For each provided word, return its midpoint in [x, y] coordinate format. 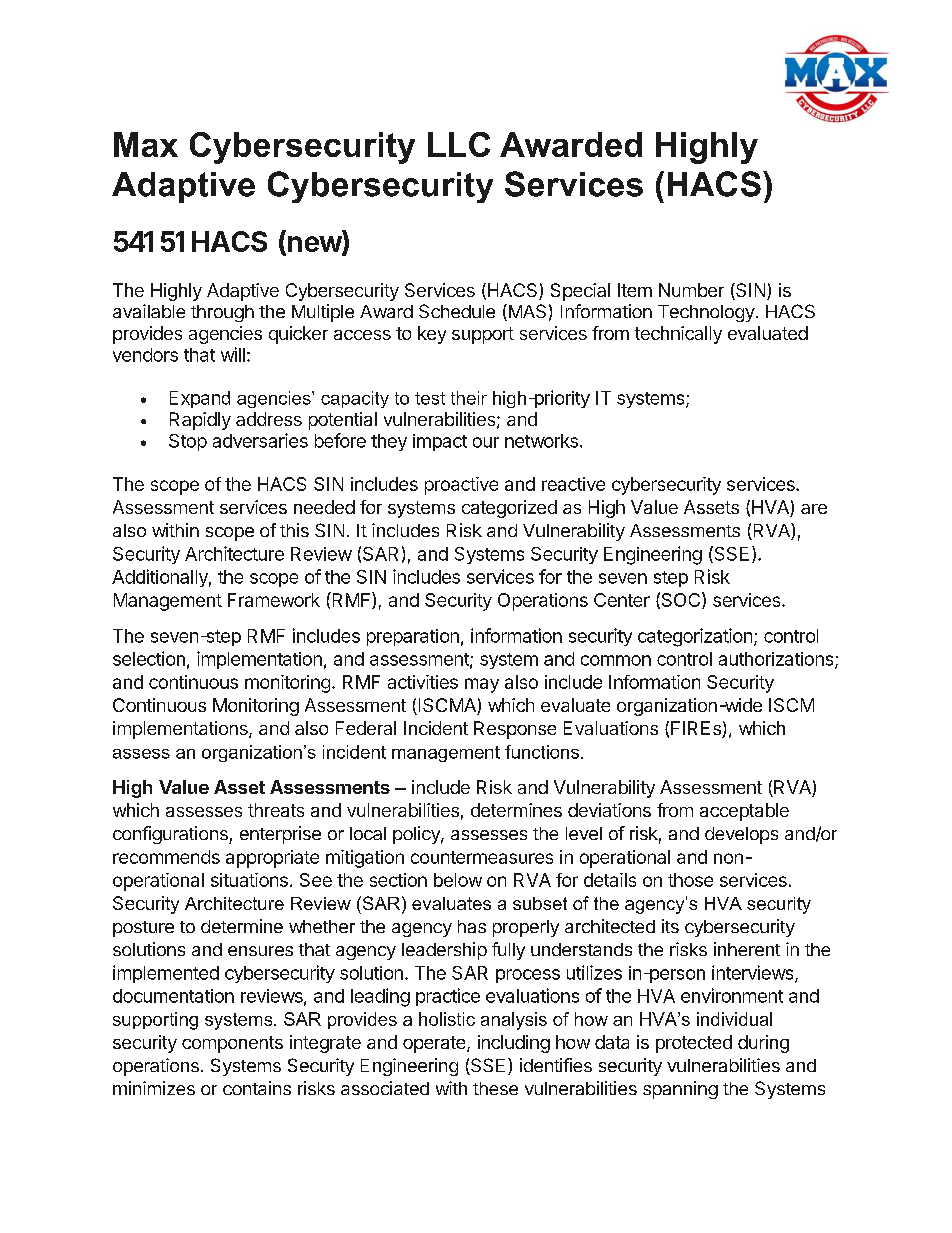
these [495, 1088]
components [232, 1044]
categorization [695, 637]
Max [146, 144]
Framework [274, 600]
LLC [459, 144]
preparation [413, 637]
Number [691, 290]
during [763, 1044]
